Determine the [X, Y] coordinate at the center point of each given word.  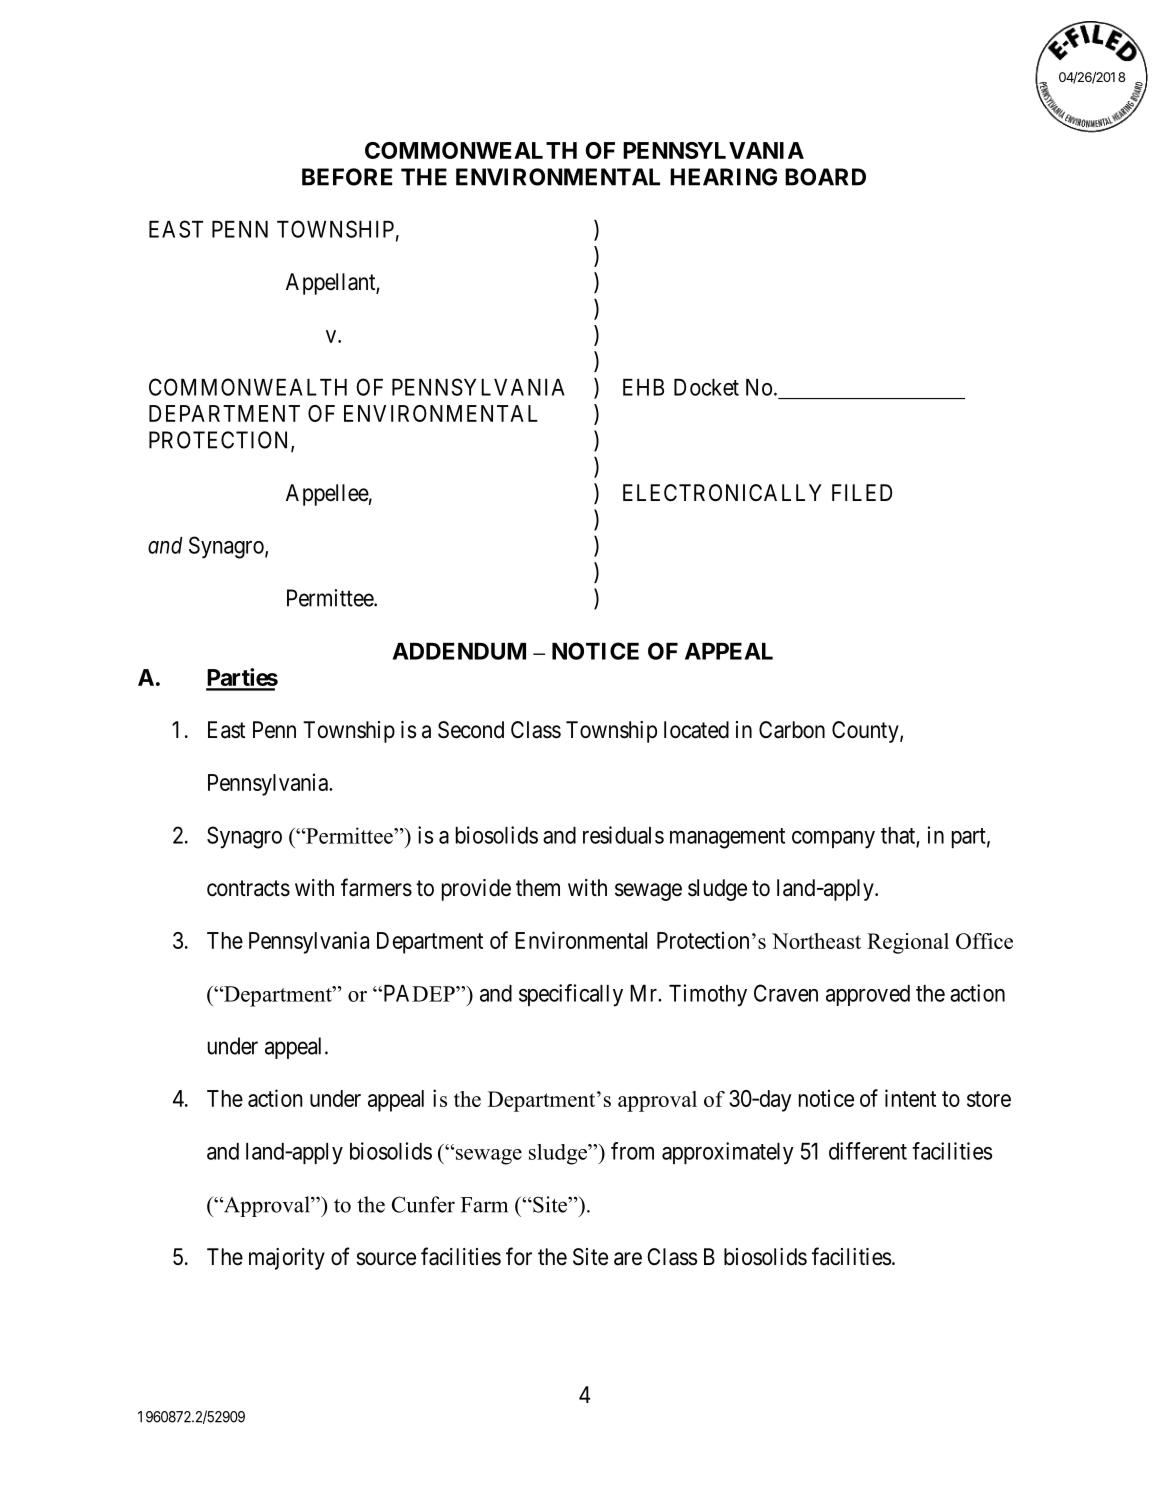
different [868, 1151]
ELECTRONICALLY [722, 493]
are [628, 1259]
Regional [908, 943]
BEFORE [347, 177]
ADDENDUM [459, 651]
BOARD [825, 177]
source [386, 1259]
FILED [862, 492]
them [538, 888]
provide [476, 890]
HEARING [723, 177]
